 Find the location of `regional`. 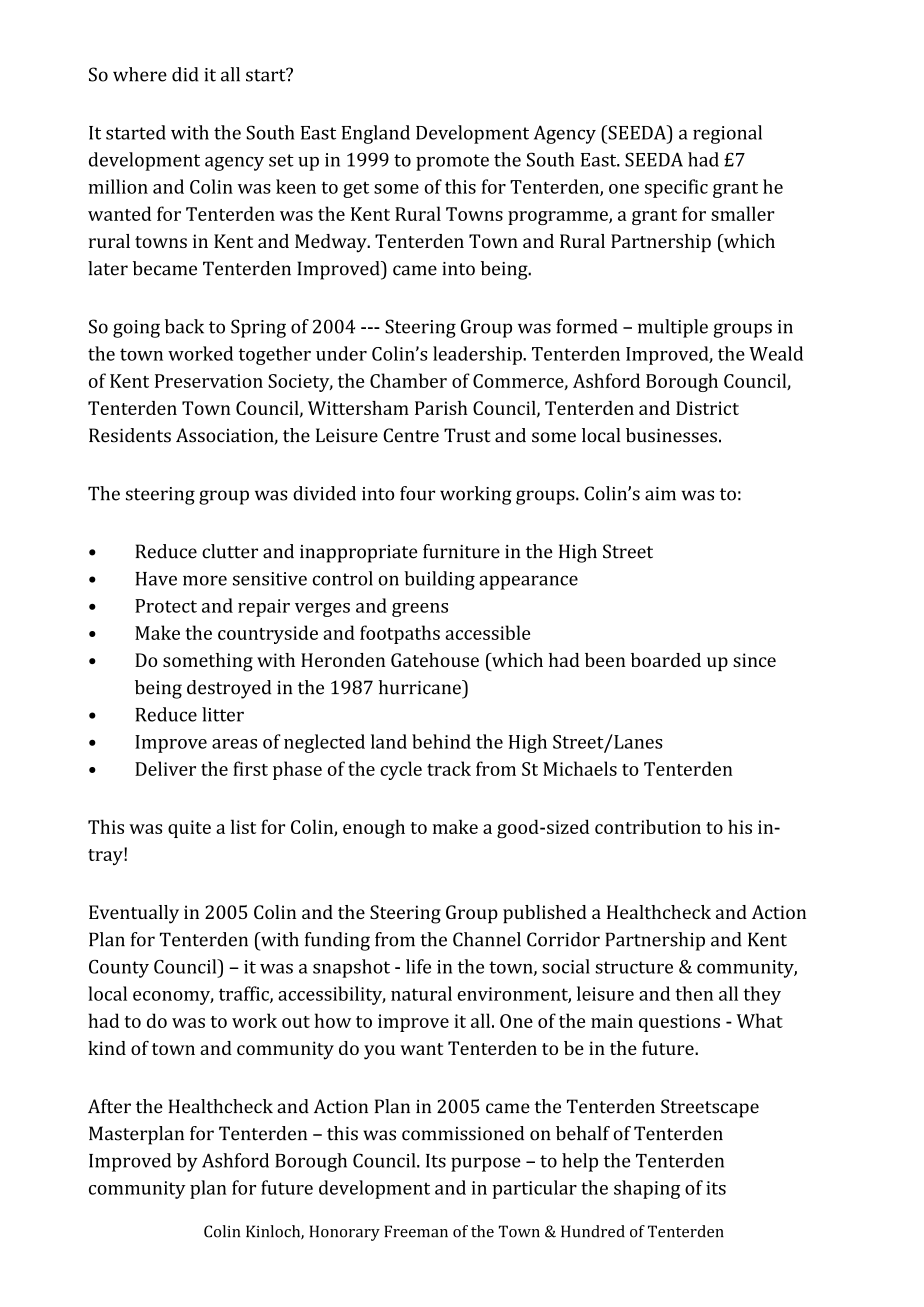

regional is located at coordinates (727, 134).
